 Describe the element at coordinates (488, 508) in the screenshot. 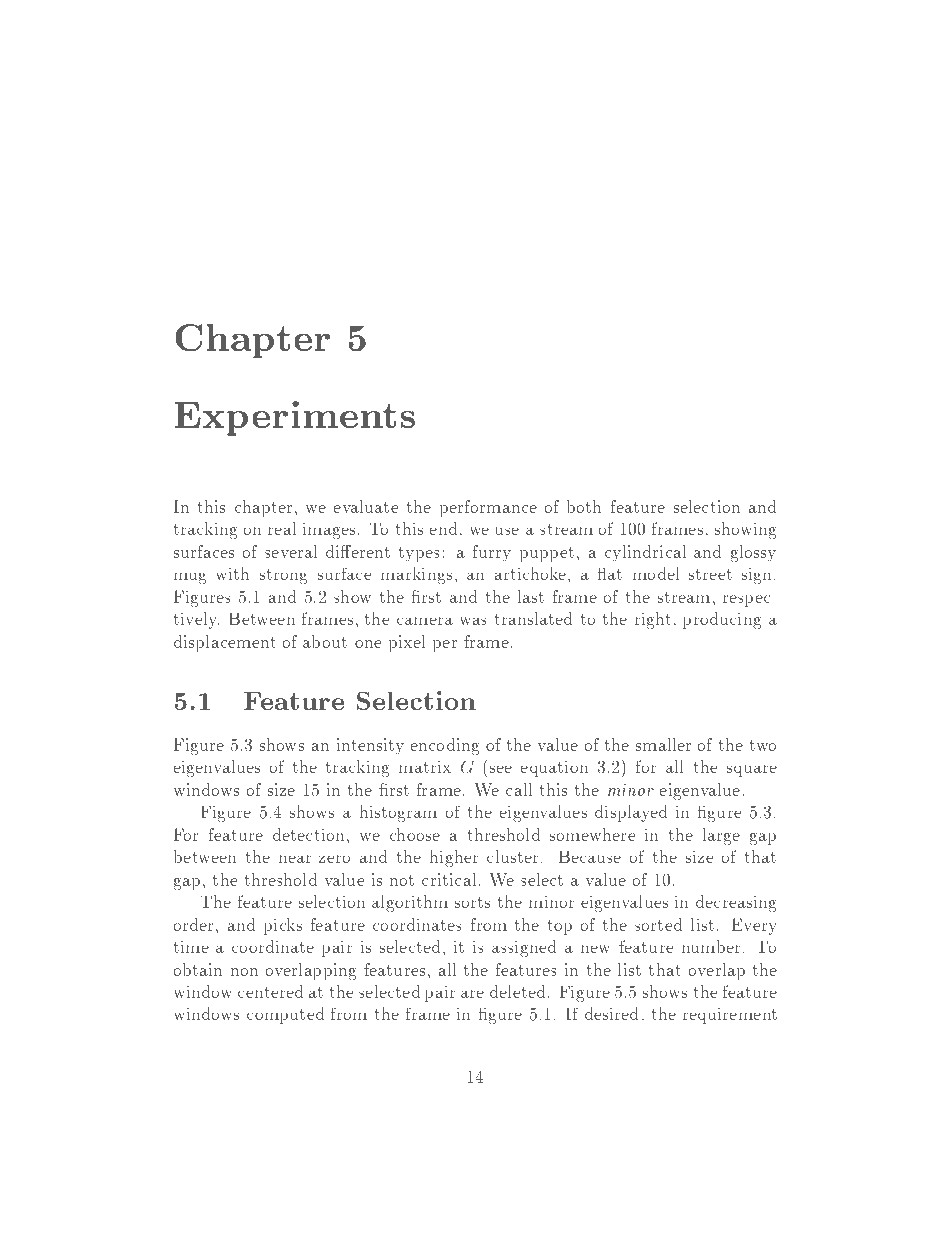

I see `performance` at that location.
